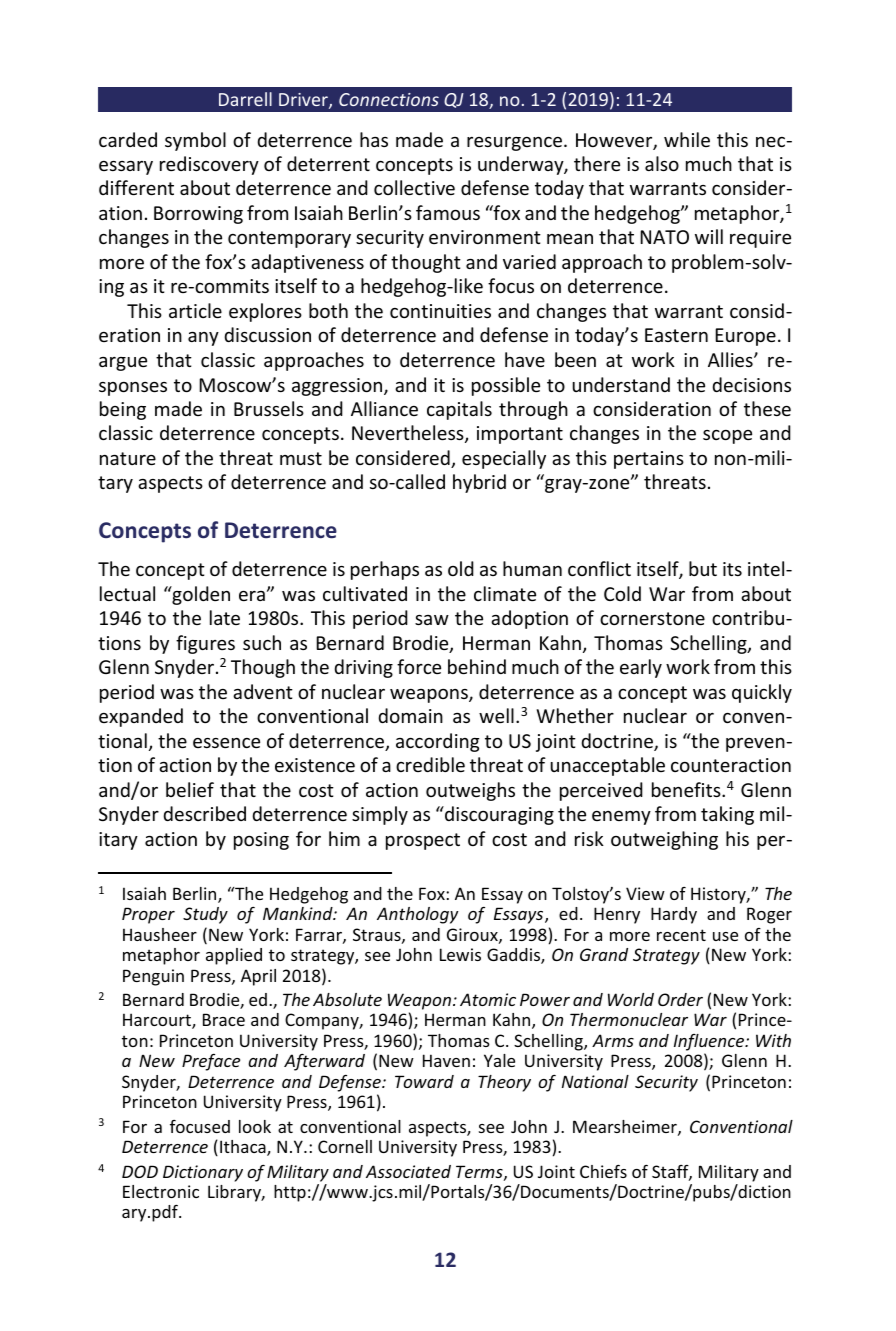  Describe the element at coordinates (649, 460) in the screenshot. I see `pertains` at that location.
